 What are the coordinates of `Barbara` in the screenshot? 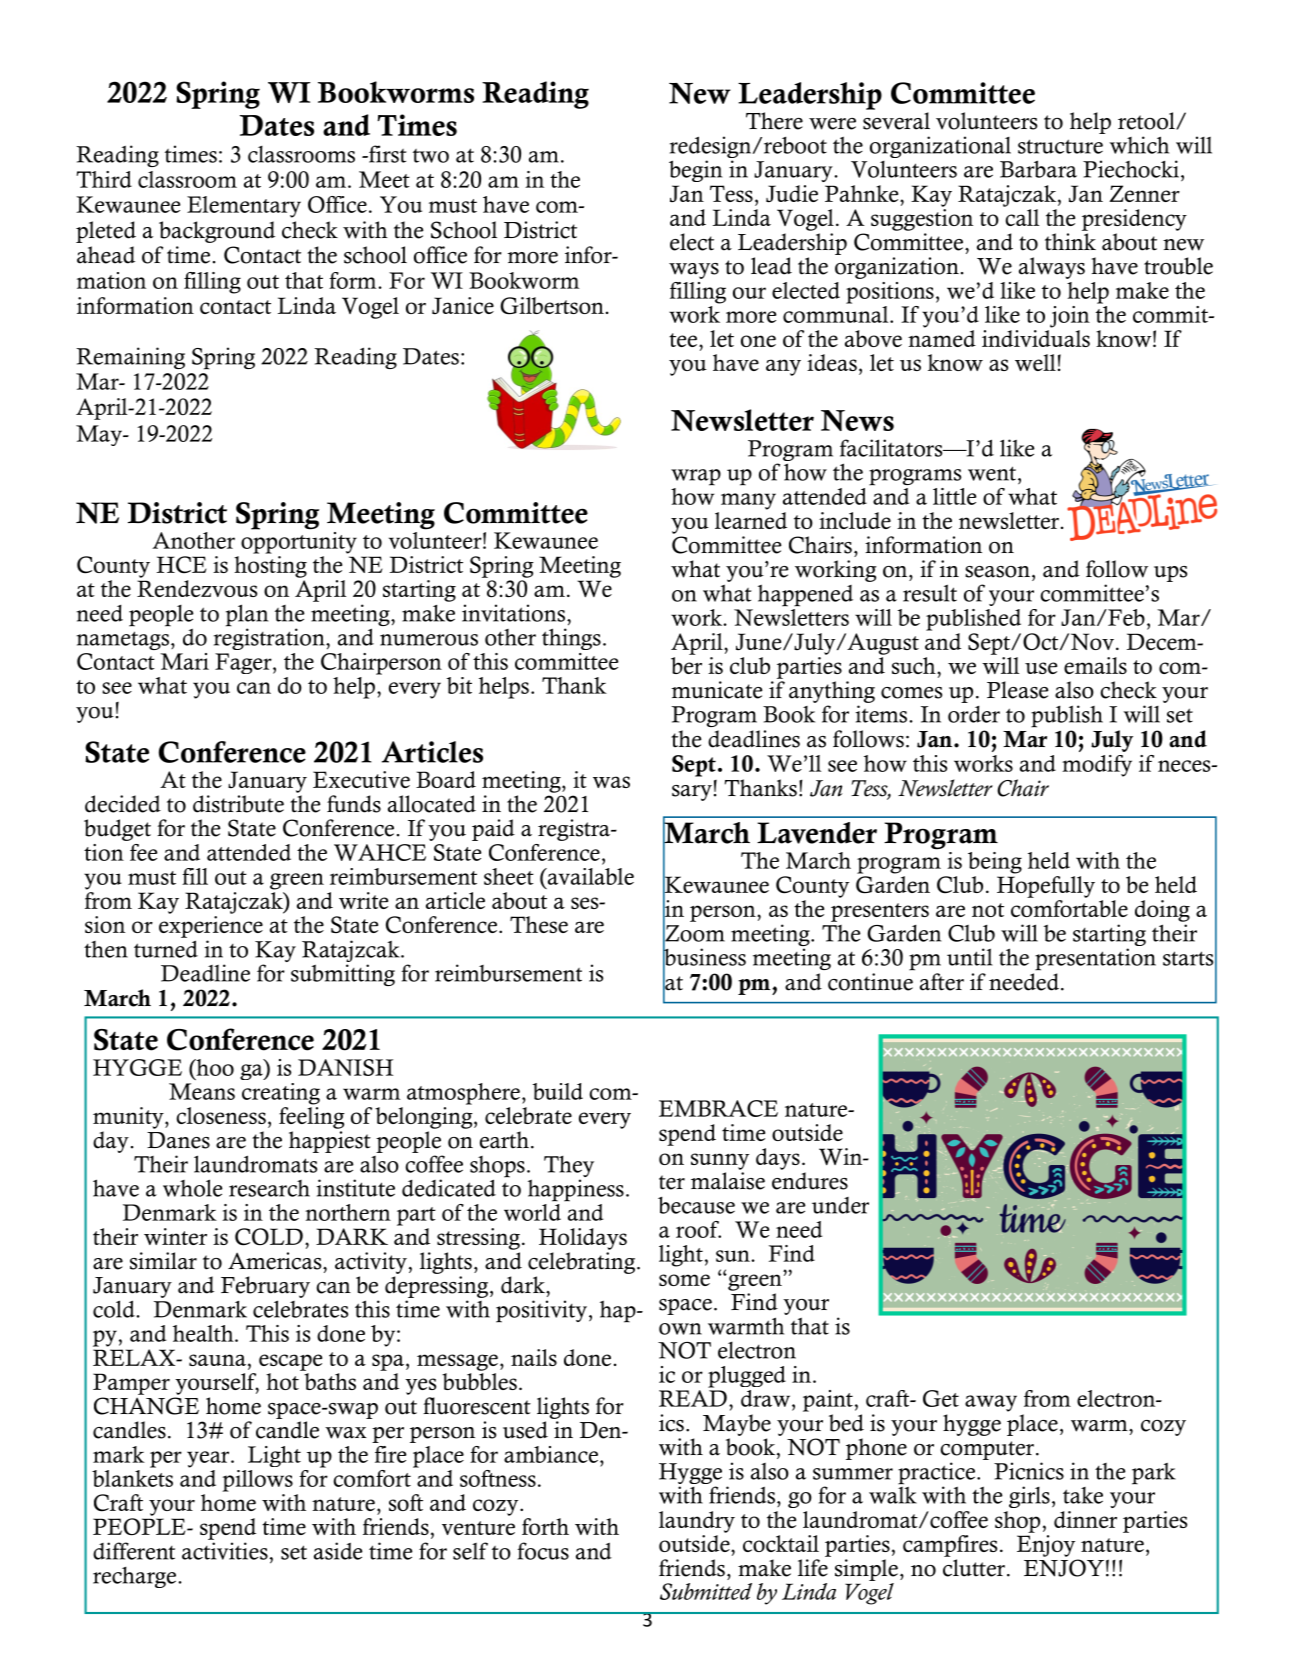 It's located at (1038, 169).
